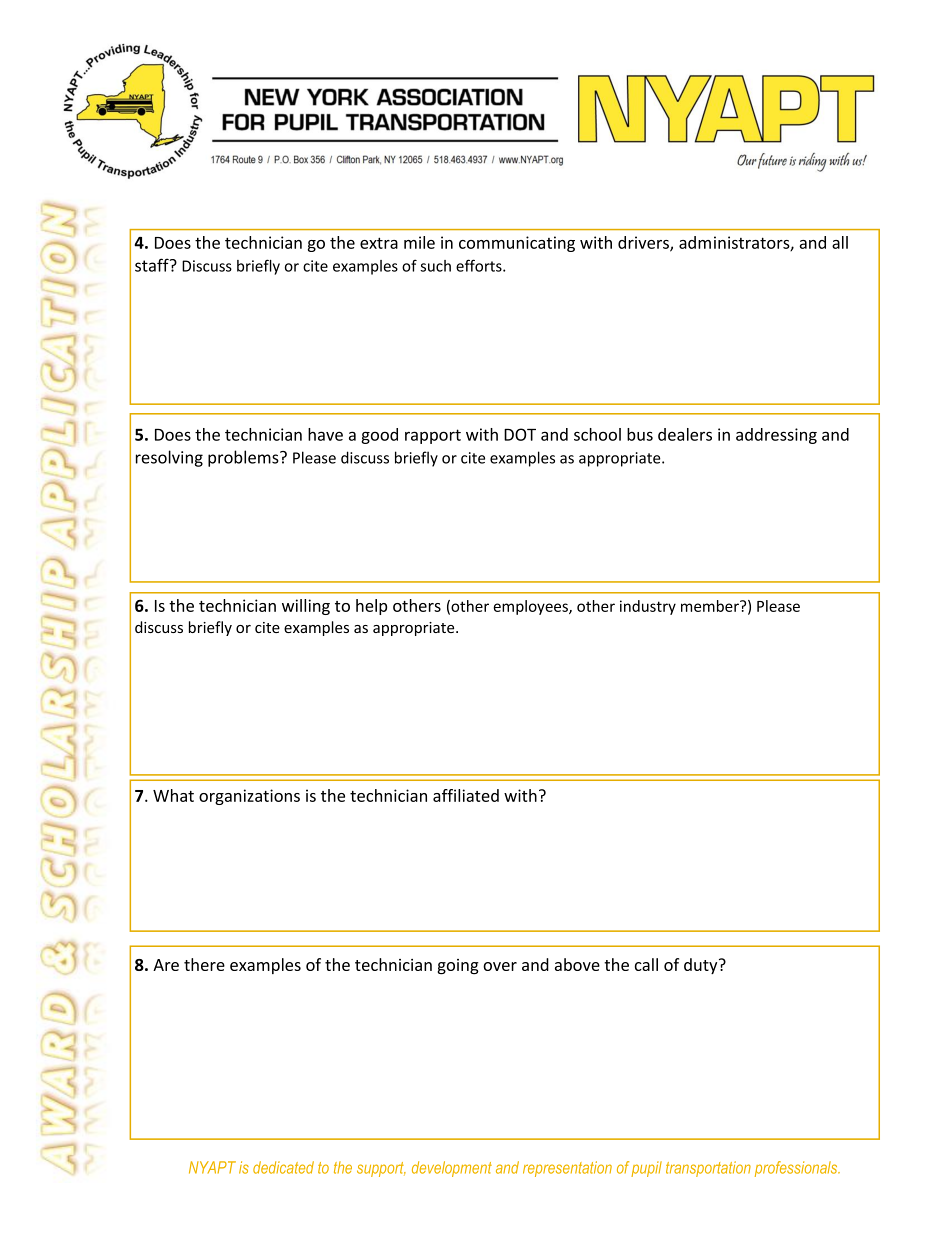 Image resolution: width=952 pixels, height=1233 pixels. I want to click on organizations, so click(249, 797).
